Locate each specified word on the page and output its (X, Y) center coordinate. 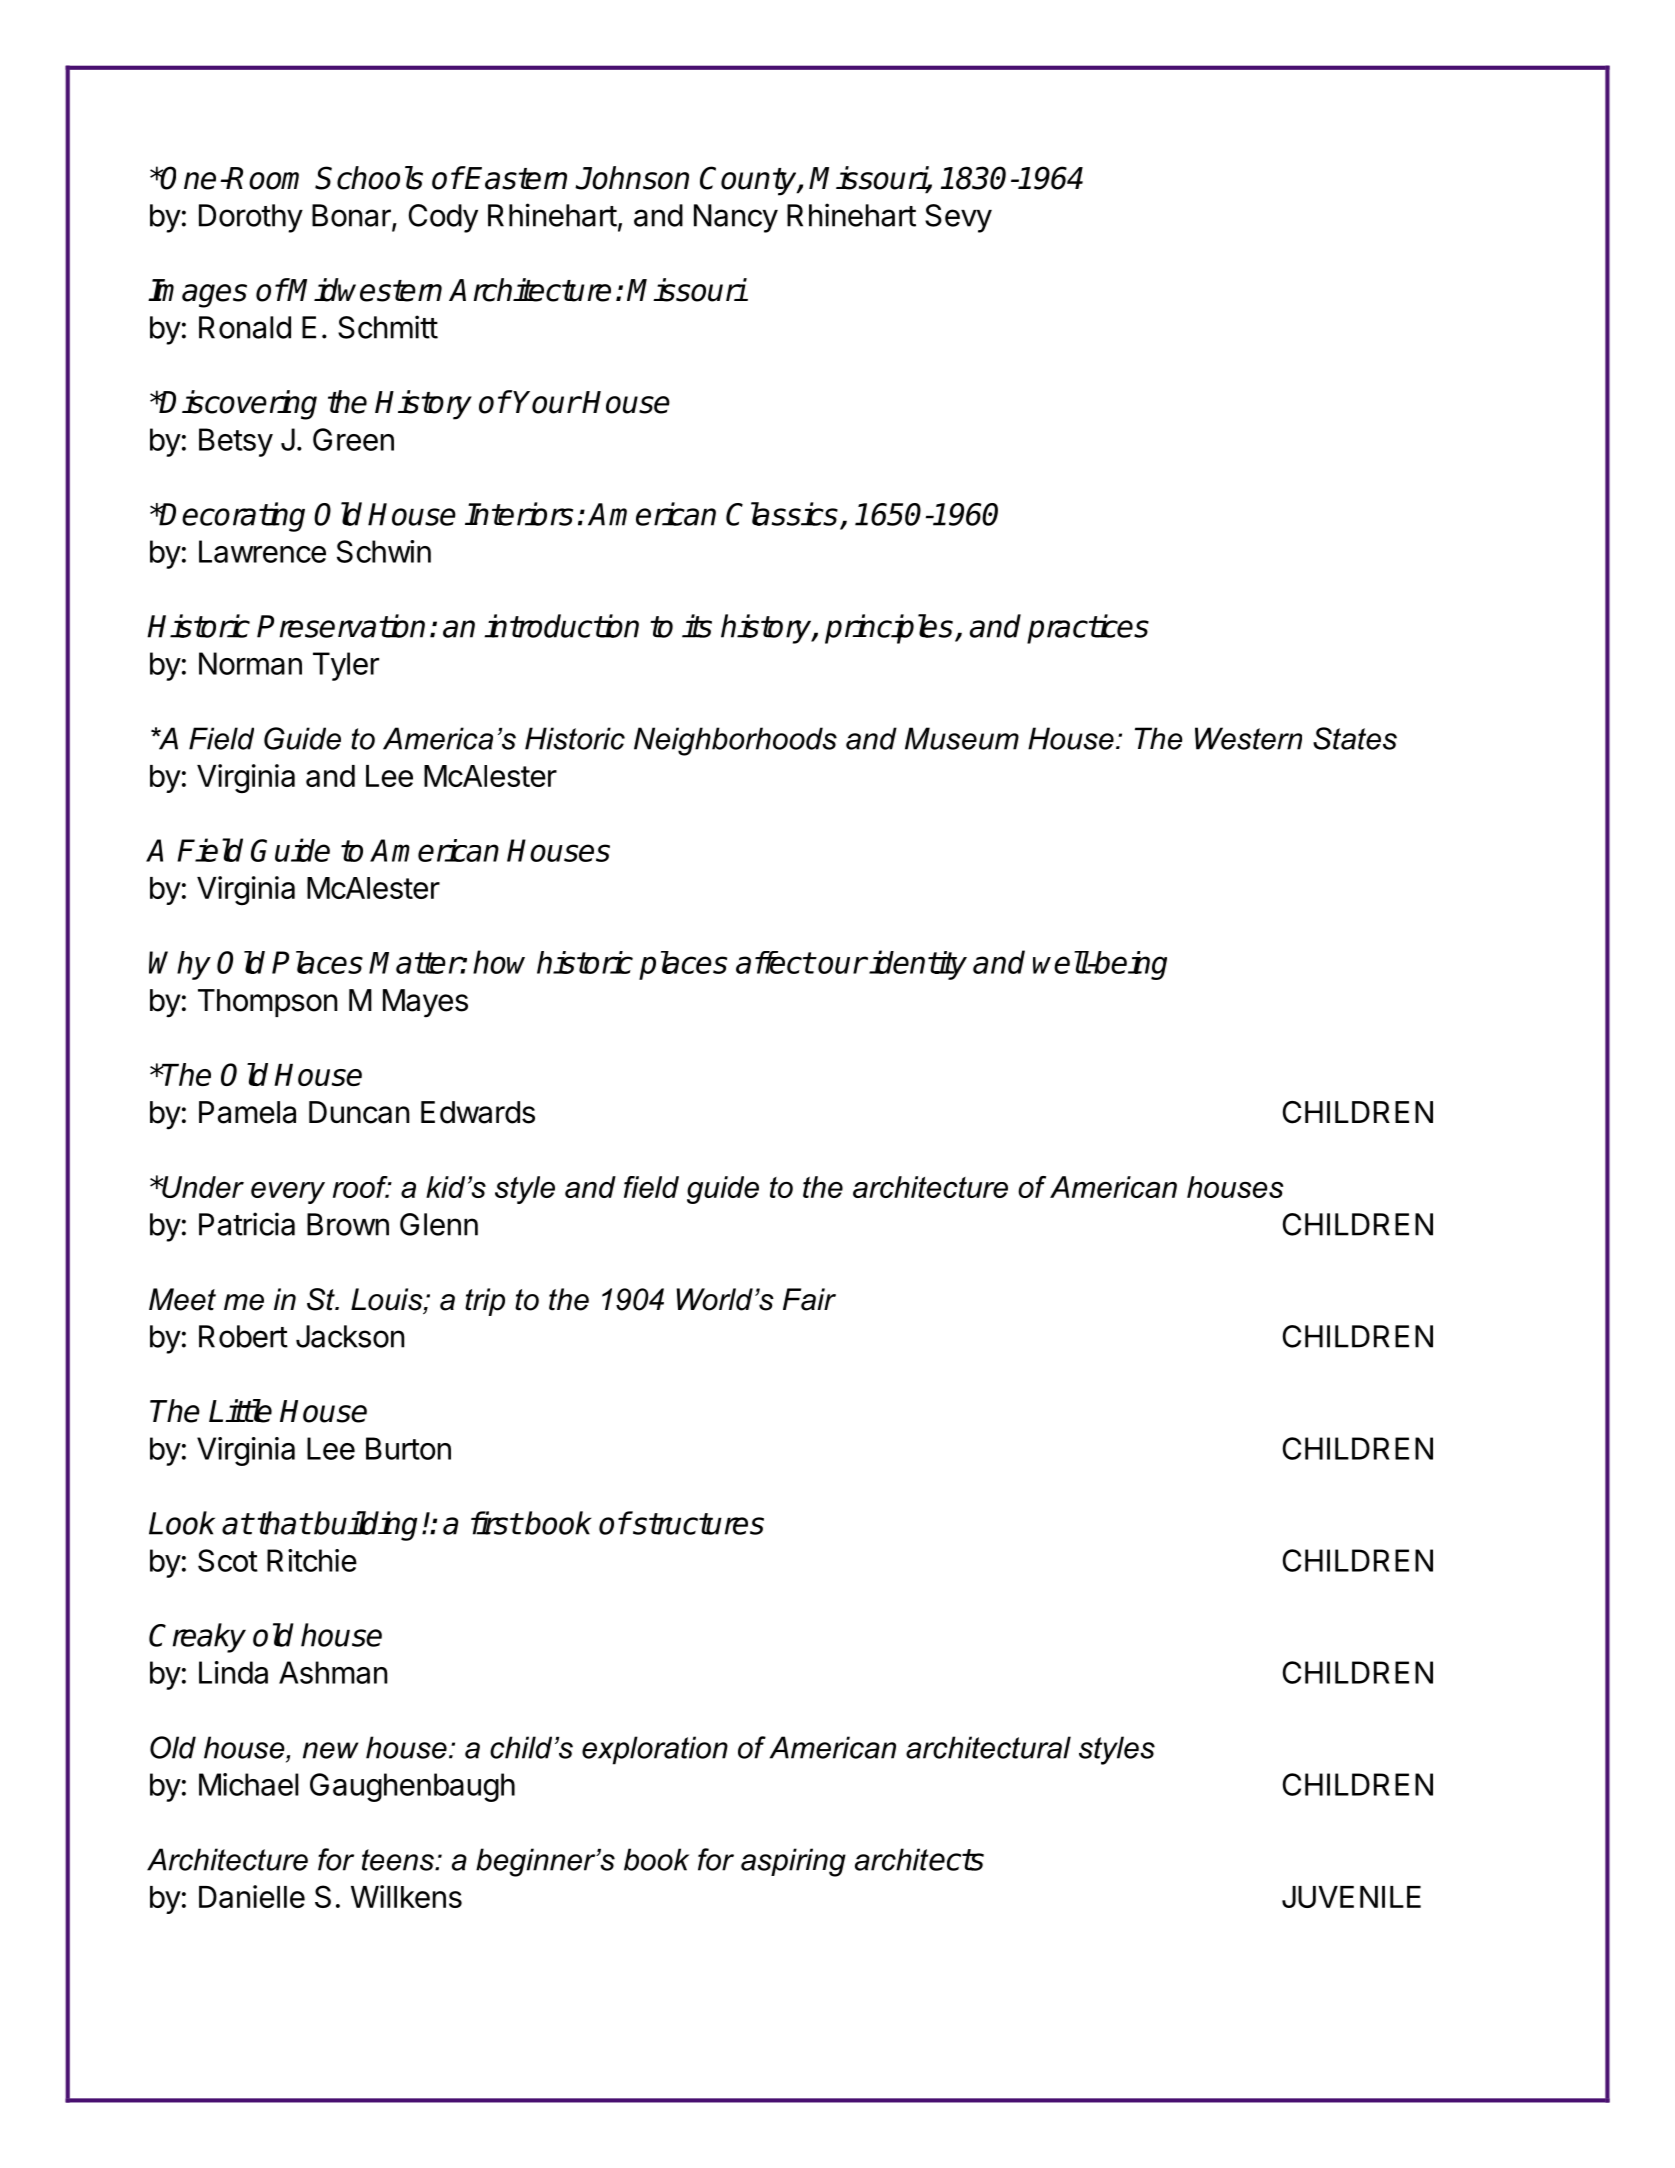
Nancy (736, 218)
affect (775, 962)
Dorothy (251, 218)
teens (399, 1860)
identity (918, 965)
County (749, 181)
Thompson (267, 1003)
